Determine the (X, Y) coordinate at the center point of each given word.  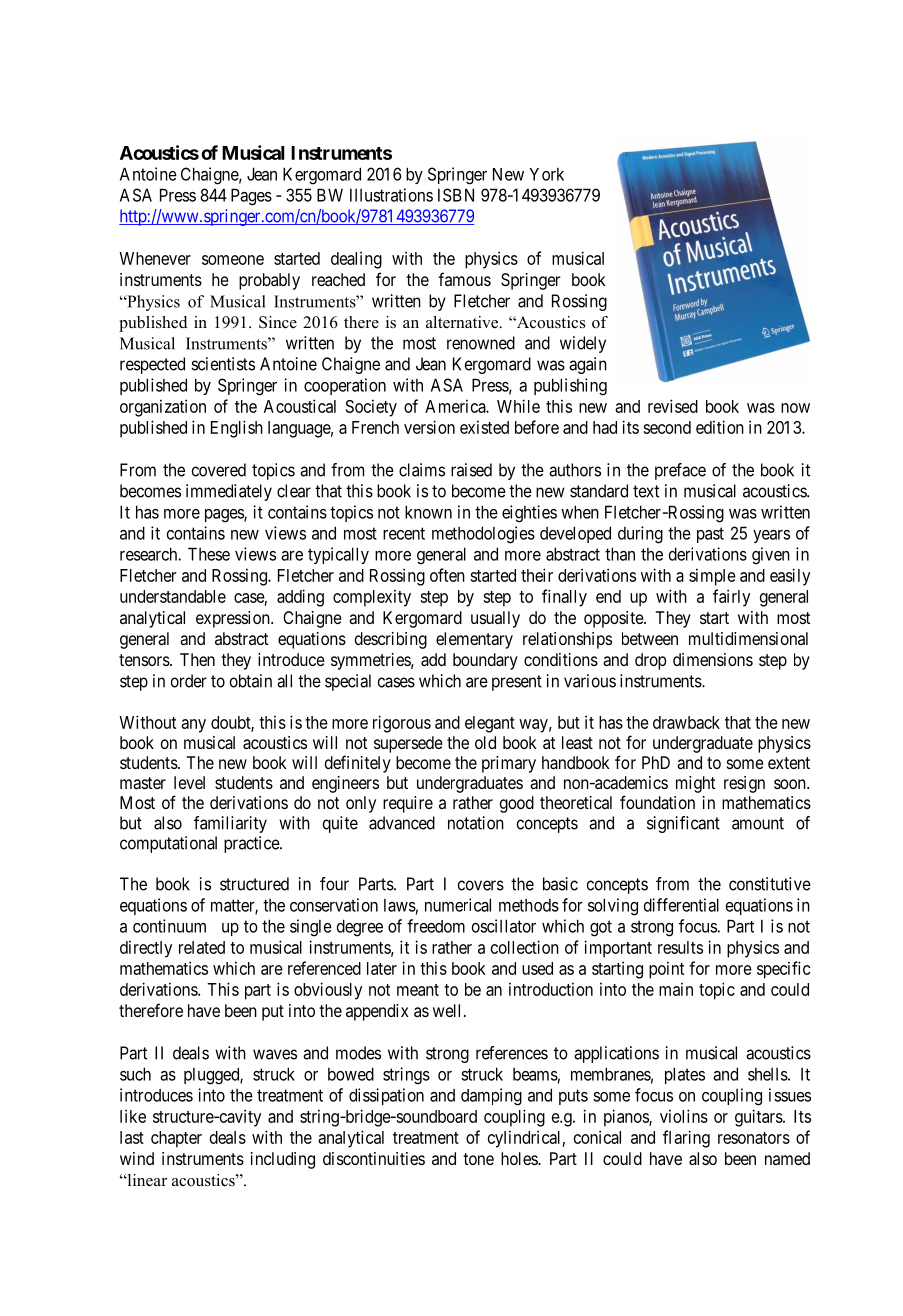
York (546, 174)
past (710, 535)
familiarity (230, 824)
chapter (176, 1139)
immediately (229, 492)
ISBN (456, 195)
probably (269, 281)
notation (476, 823)
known (428, 512)
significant (683, 824)
